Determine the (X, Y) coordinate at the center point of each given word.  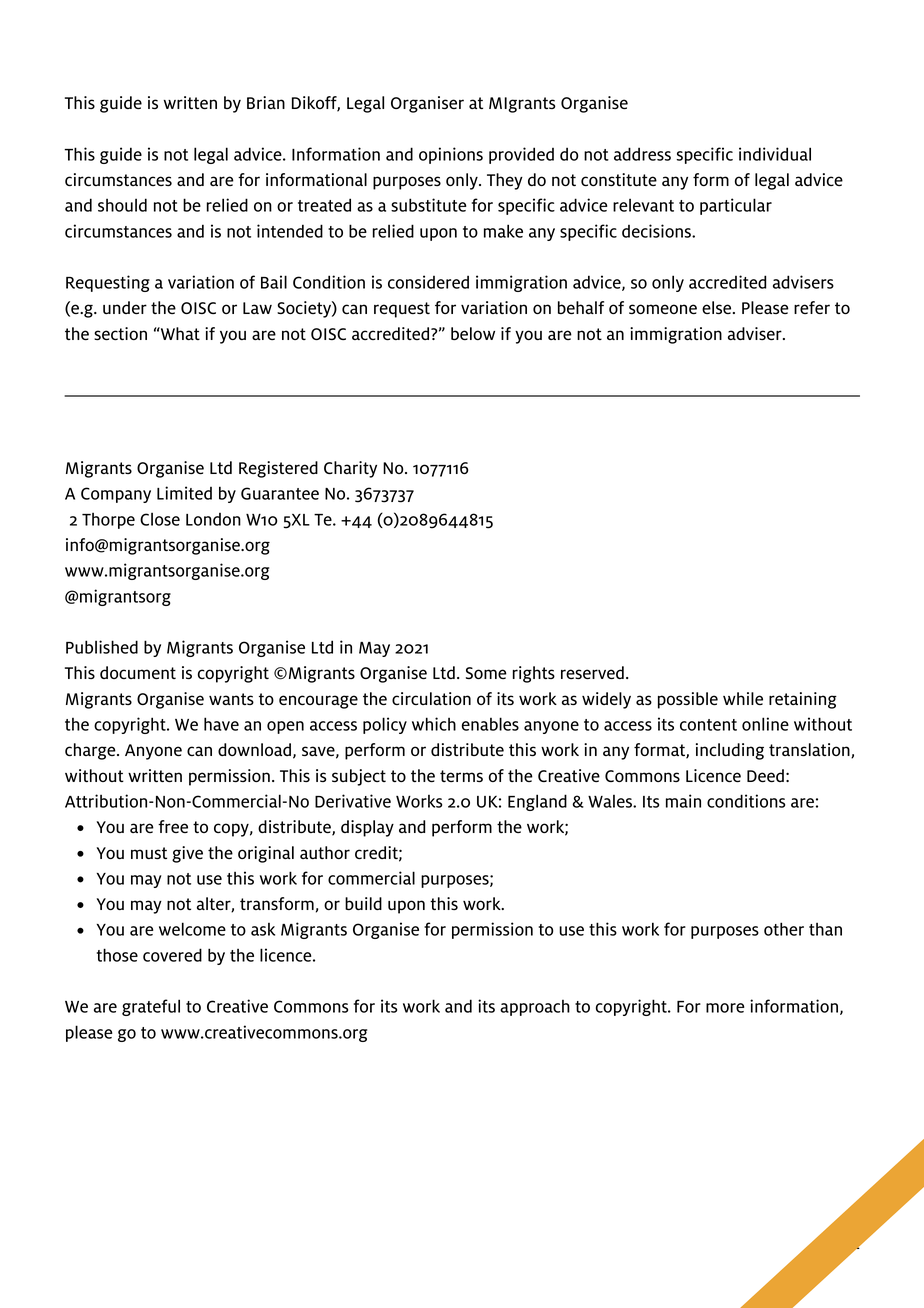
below (473, 333)
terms (461, 776)
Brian (266, 102)
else (718, 307)
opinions (451, 155)
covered (172, 955)
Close (160, 519)
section (120, 333)
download (254, 749)
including (730, 751)
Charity (350, 469)
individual (775, 154)
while (743, 698)
